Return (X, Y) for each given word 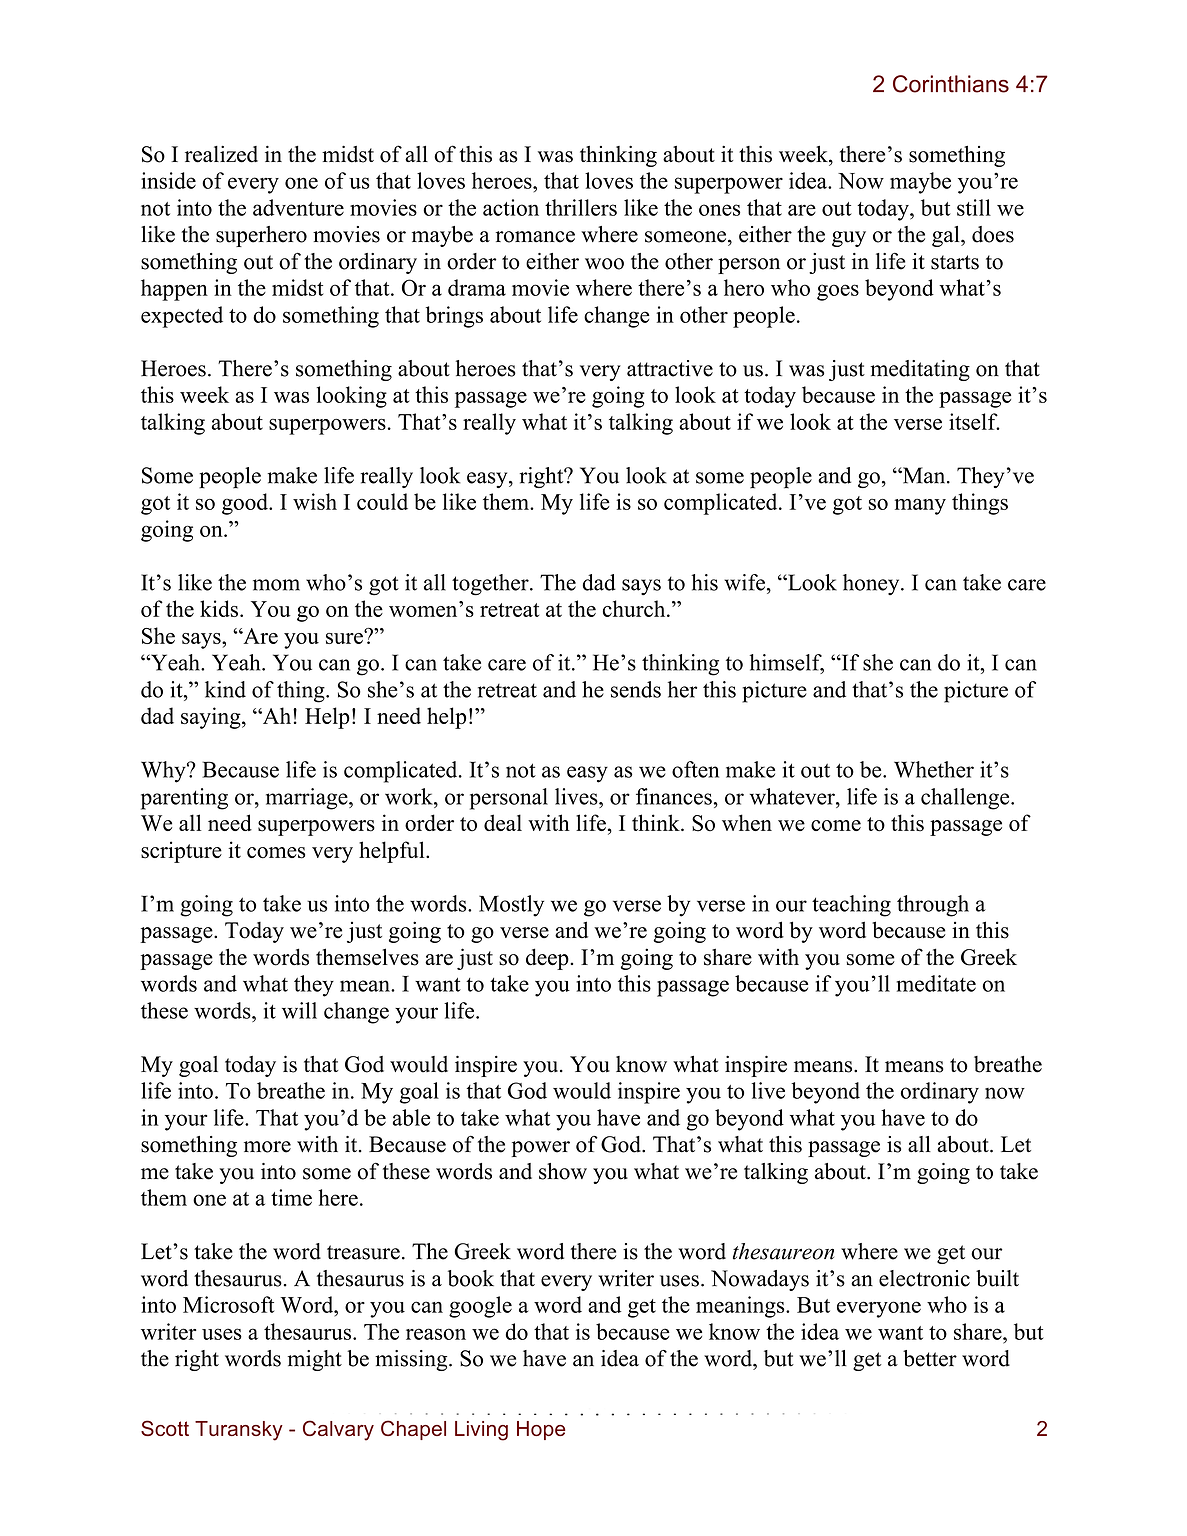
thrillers (581, 207)
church (635, 608)
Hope (541, 1430)
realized (221, 154)
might (315, 1360)
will (299, 1010)
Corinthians (951, 84)
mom (276, 585)
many (920, 507)
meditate (936, 983)
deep (548, 959)
